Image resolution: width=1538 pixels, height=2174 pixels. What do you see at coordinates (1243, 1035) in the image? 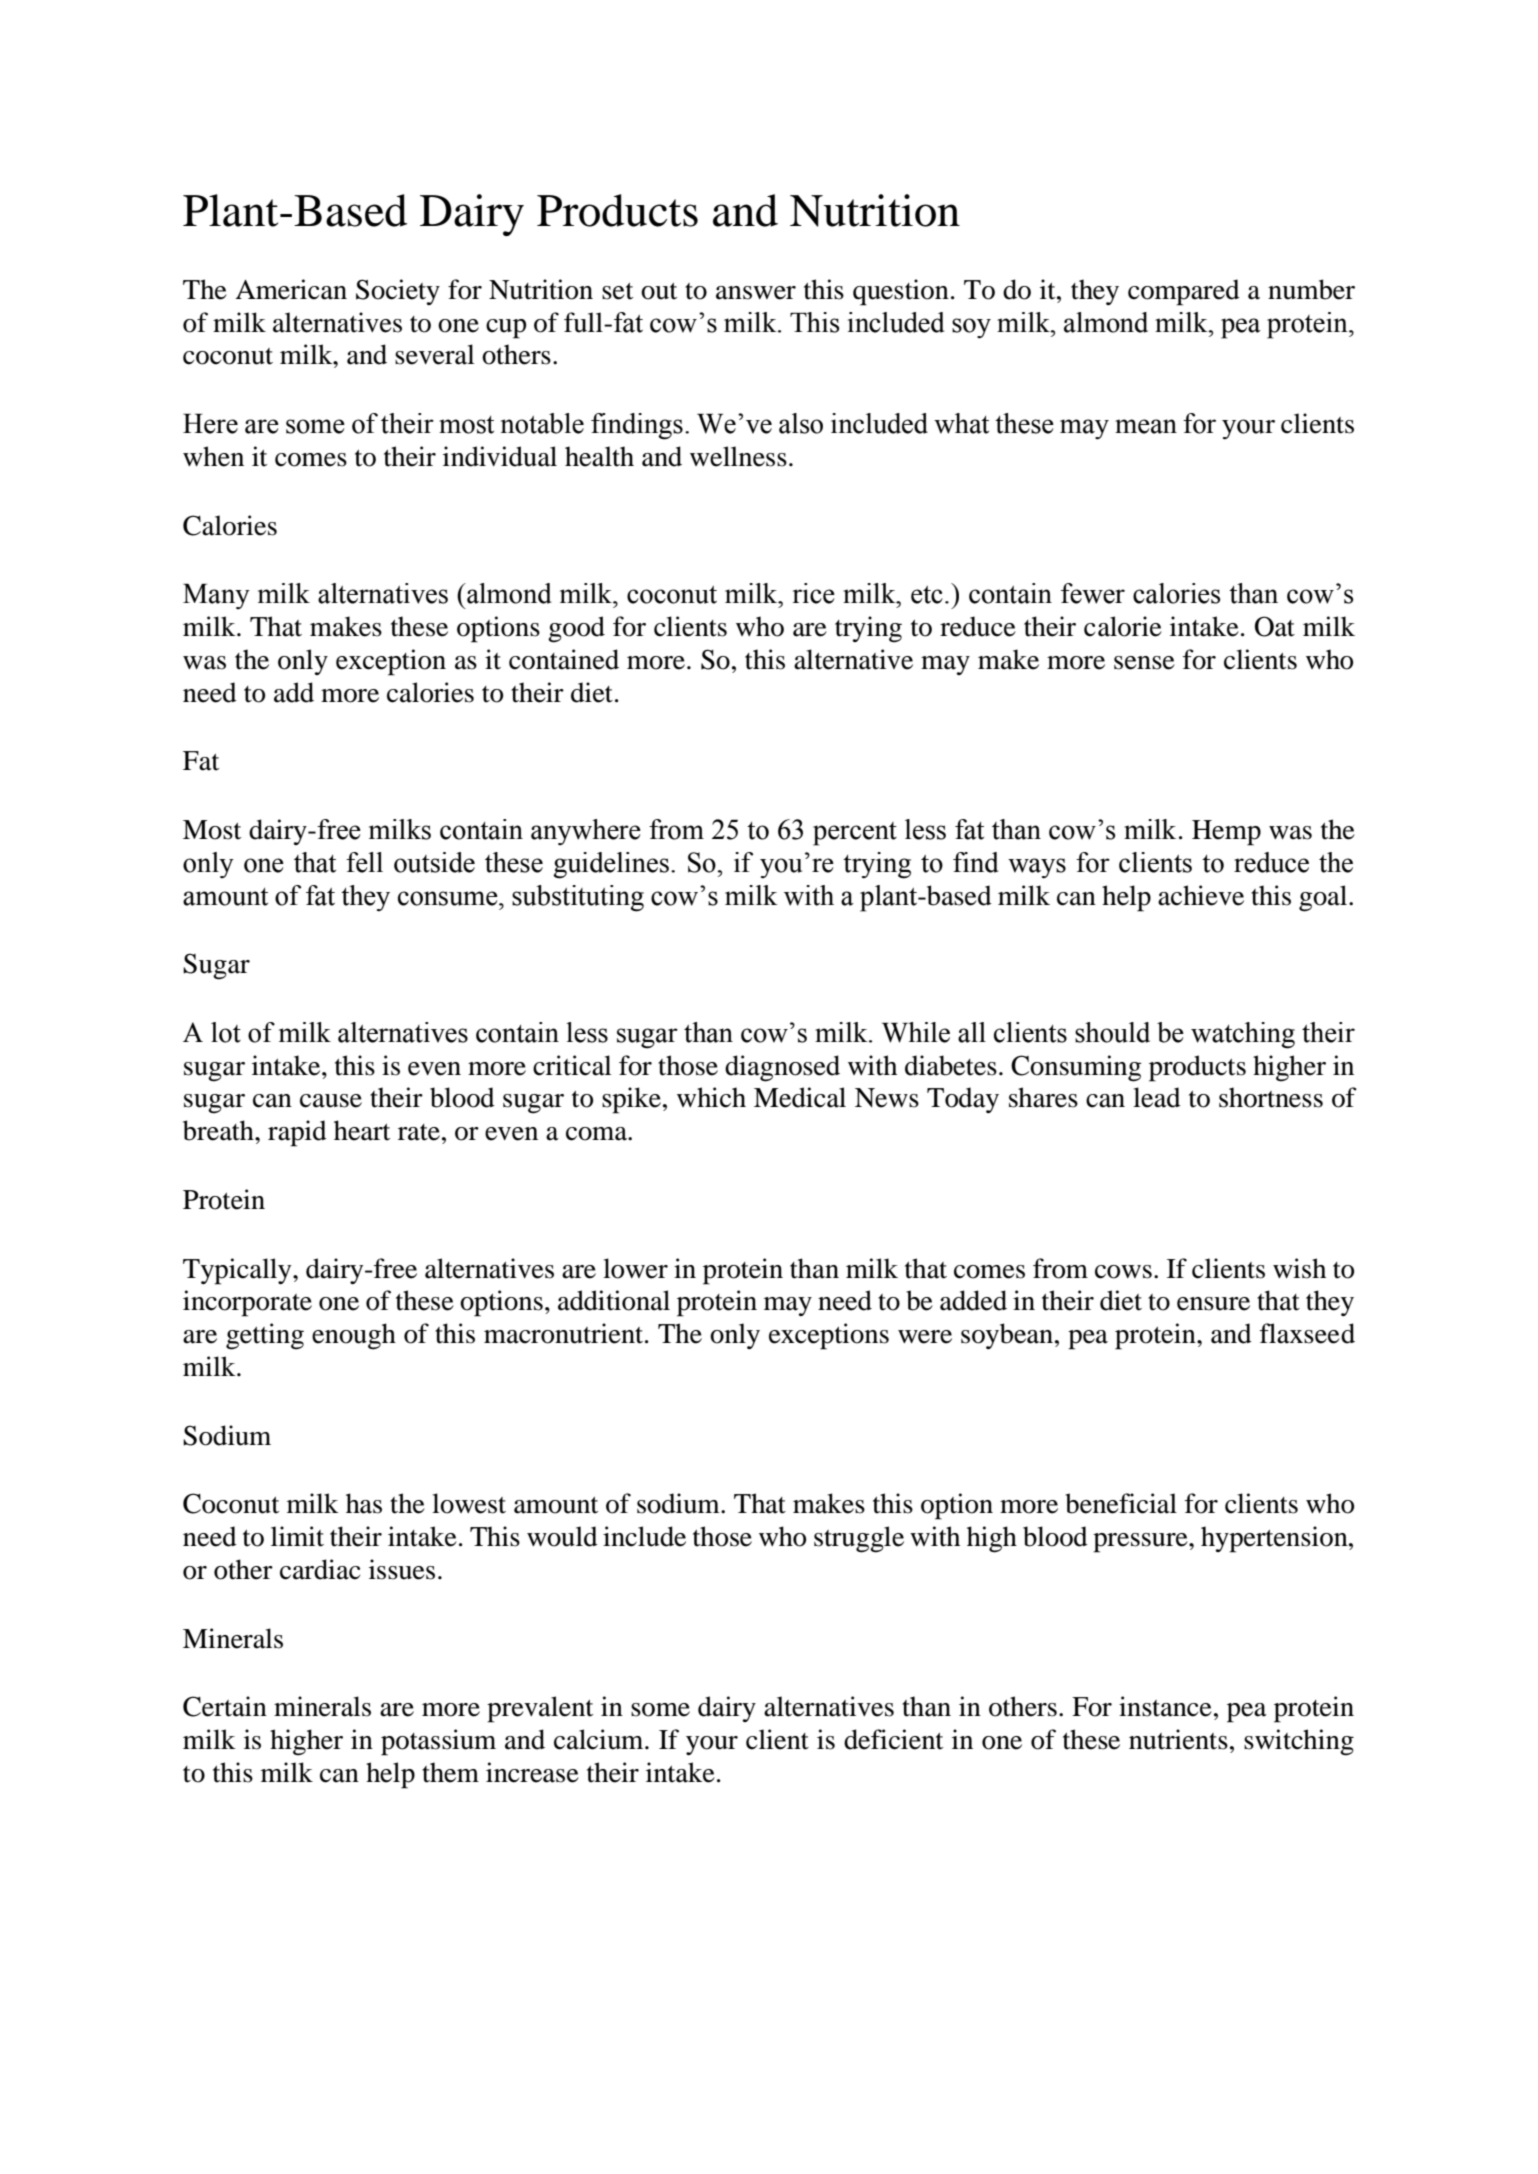
I see `watching` at bounding box center [1243, 1035].
